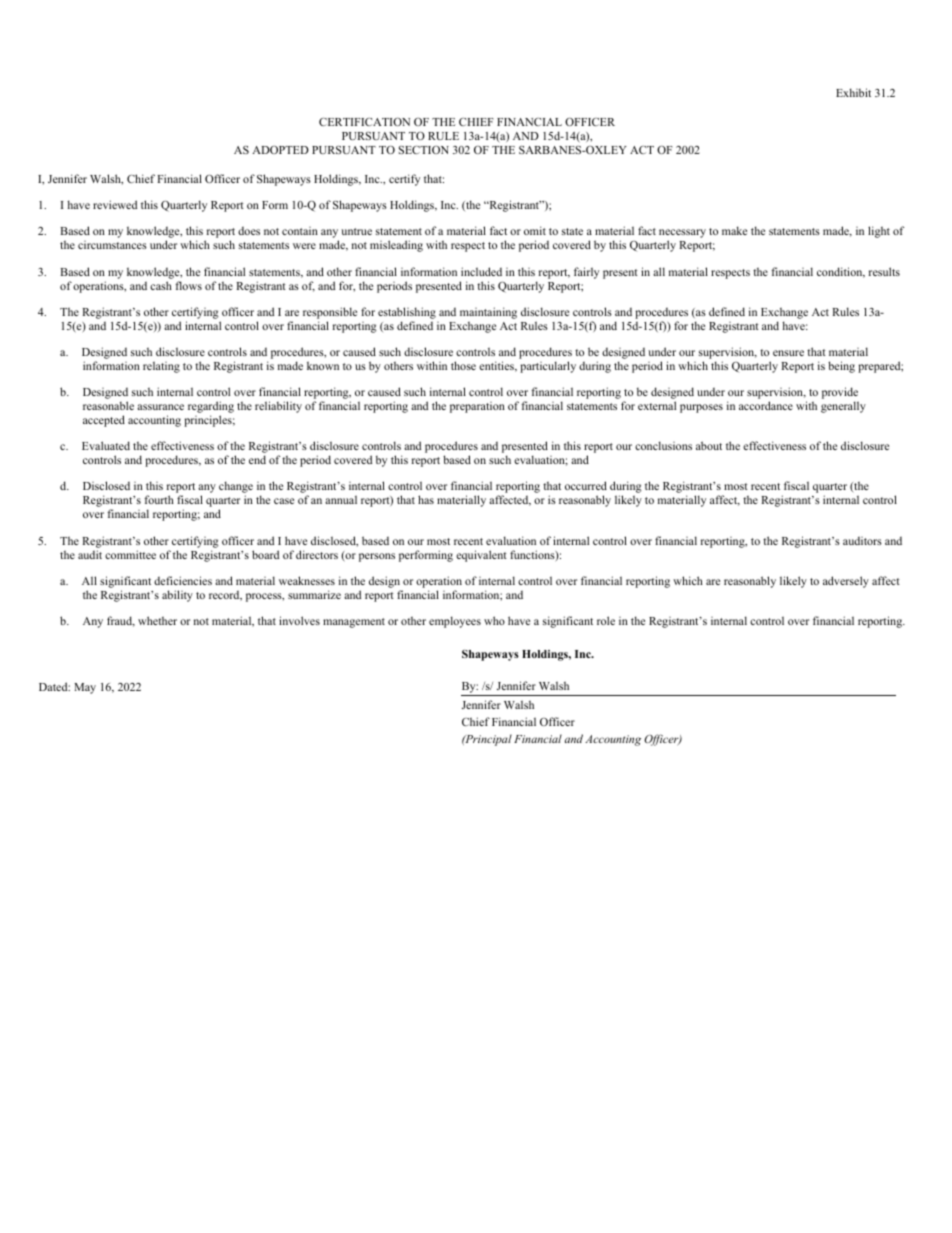  What do you see at coordinates (280, 150) in the page?
I see `ADOPTED` at bounding box center [280, 150].
